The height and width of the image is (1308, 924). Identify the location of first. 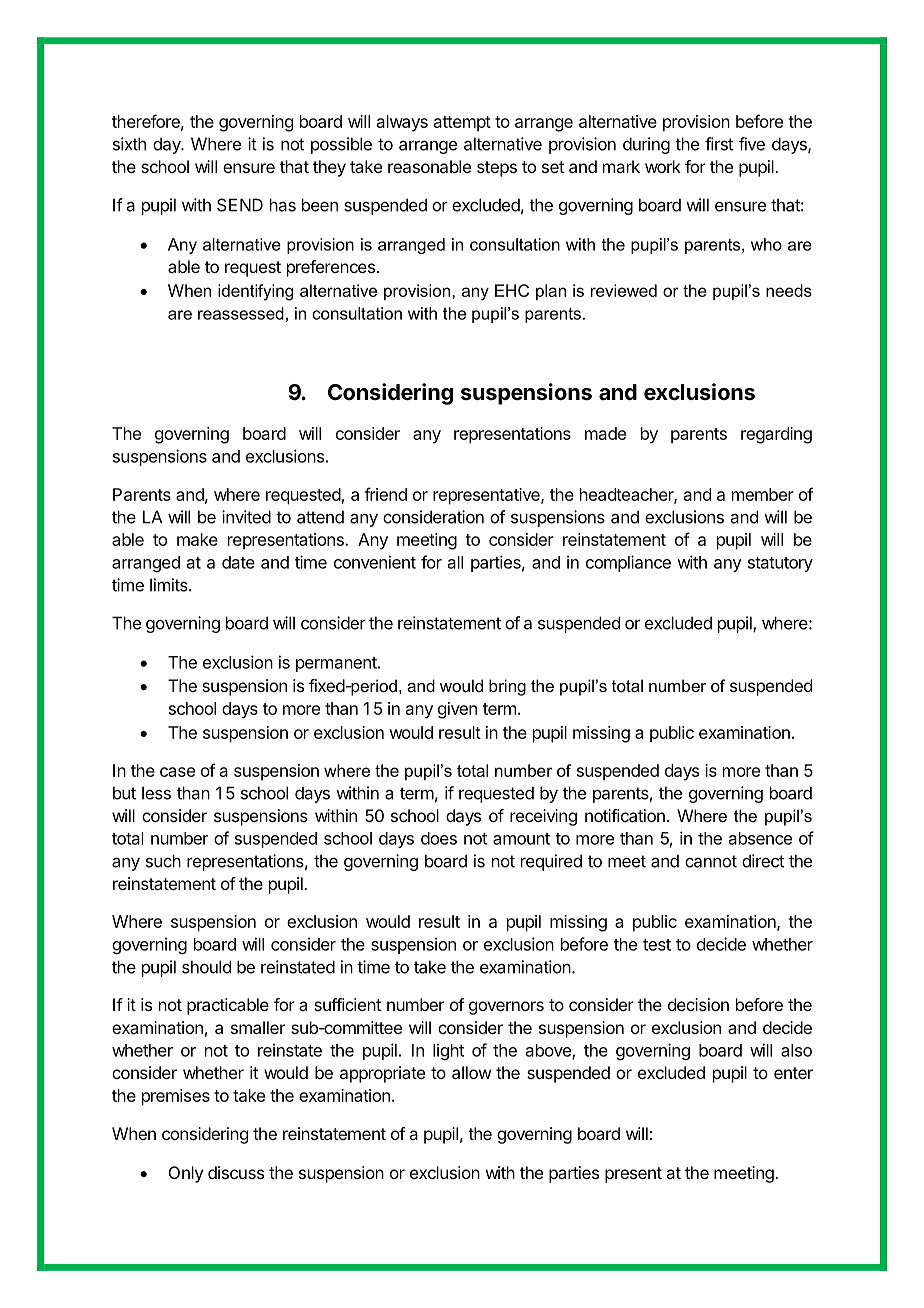
(719, 144).
